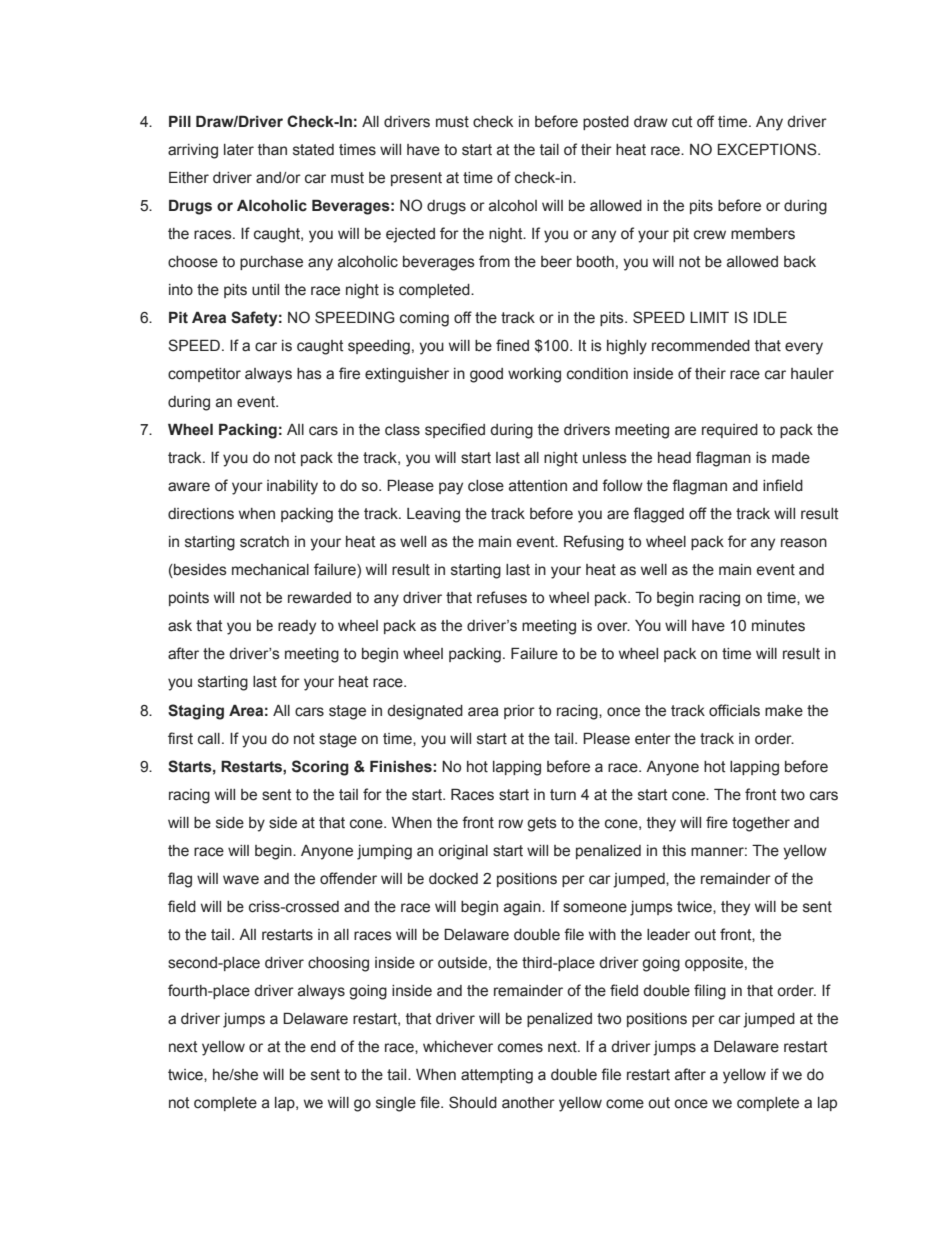 Image resolution: width=952 pixels, height=1233 pixels. I want to click on prior, so click(519, 712).
